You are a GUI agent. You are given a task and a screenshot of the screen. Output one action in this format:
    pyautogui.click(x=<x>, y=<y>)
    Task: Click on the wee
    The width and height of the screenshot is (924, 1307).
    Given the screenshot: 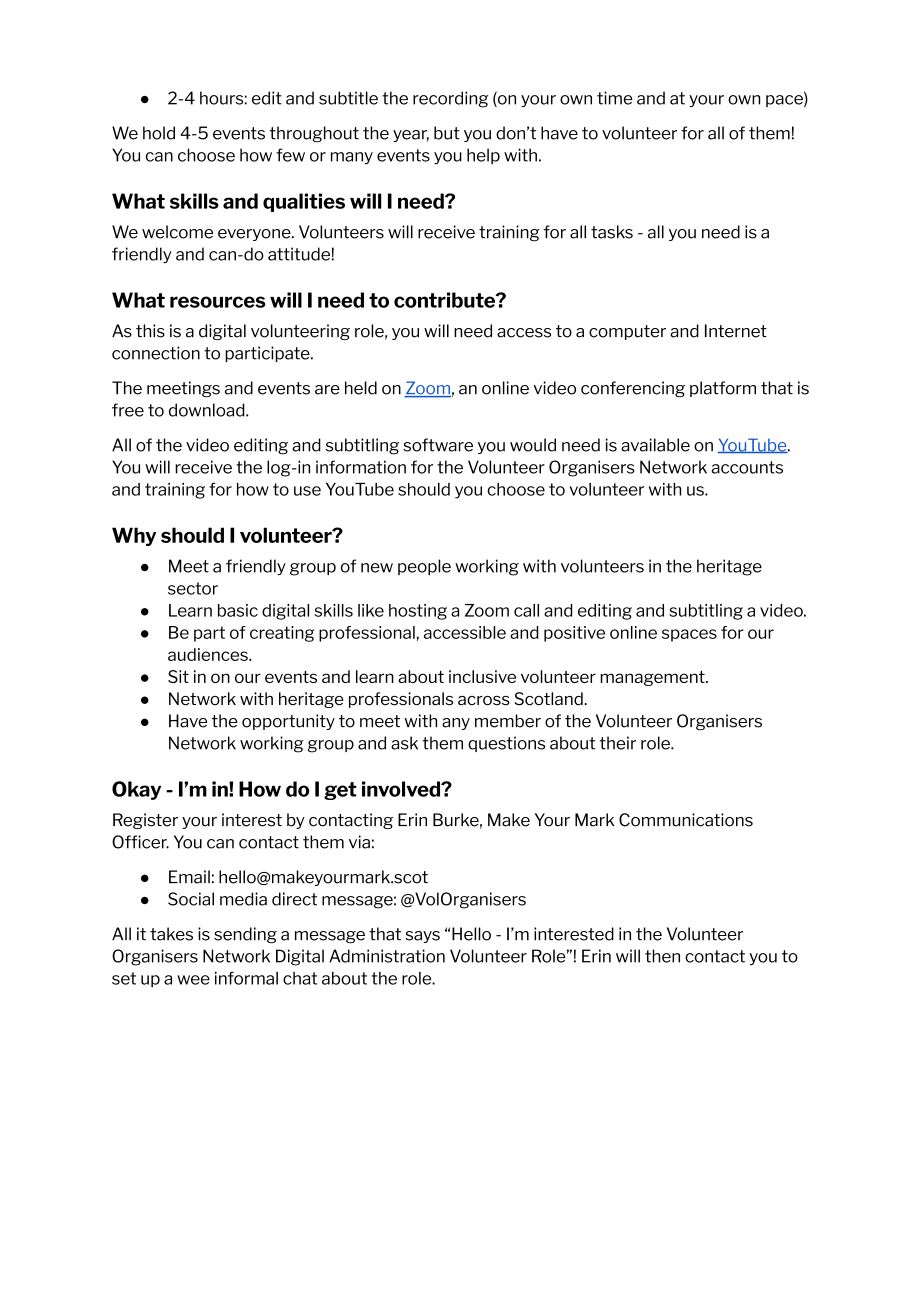 What is the action you would take?
    pyautogui.click(x=193, y=980)
